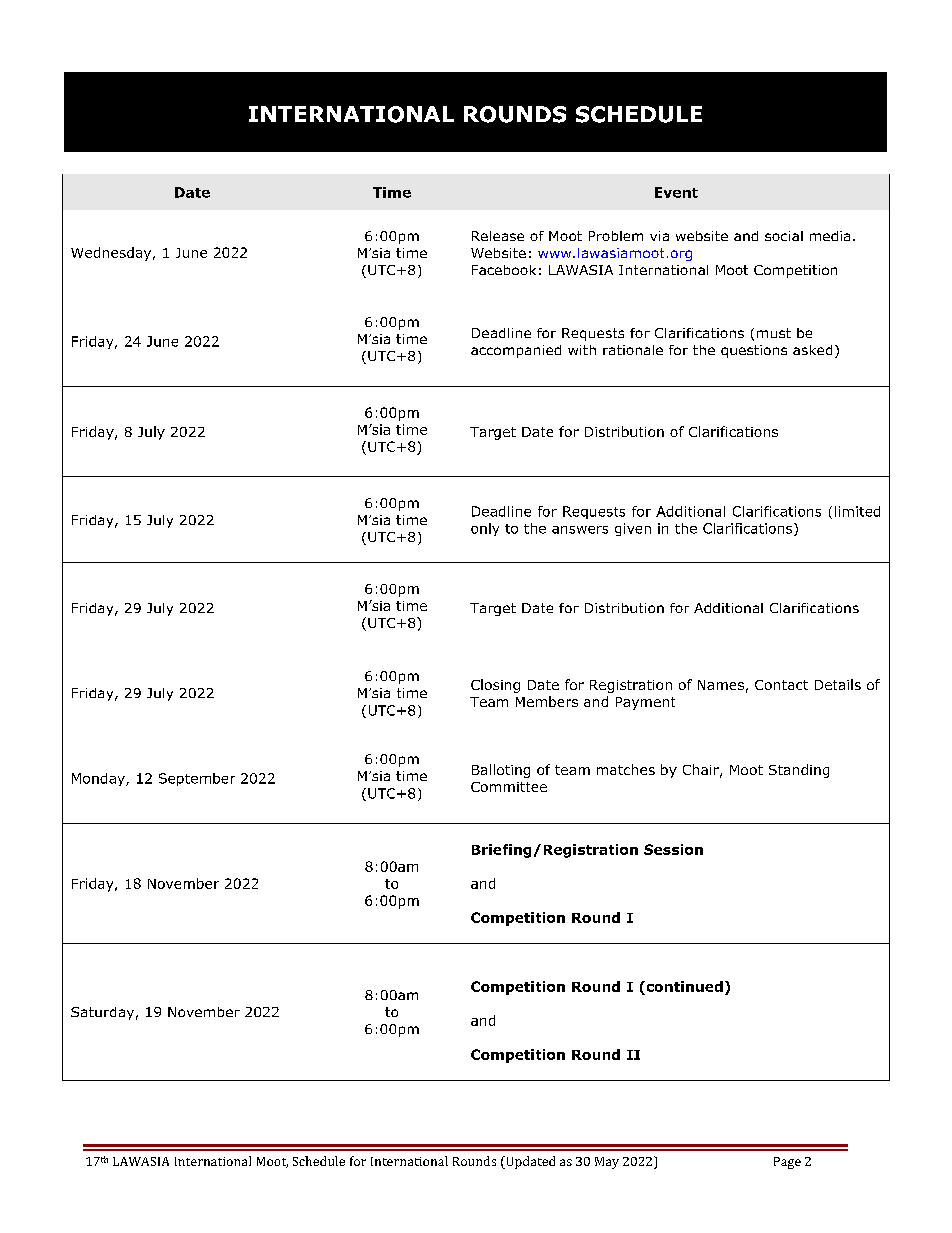  I want to click on Release, so click(498, 236).
